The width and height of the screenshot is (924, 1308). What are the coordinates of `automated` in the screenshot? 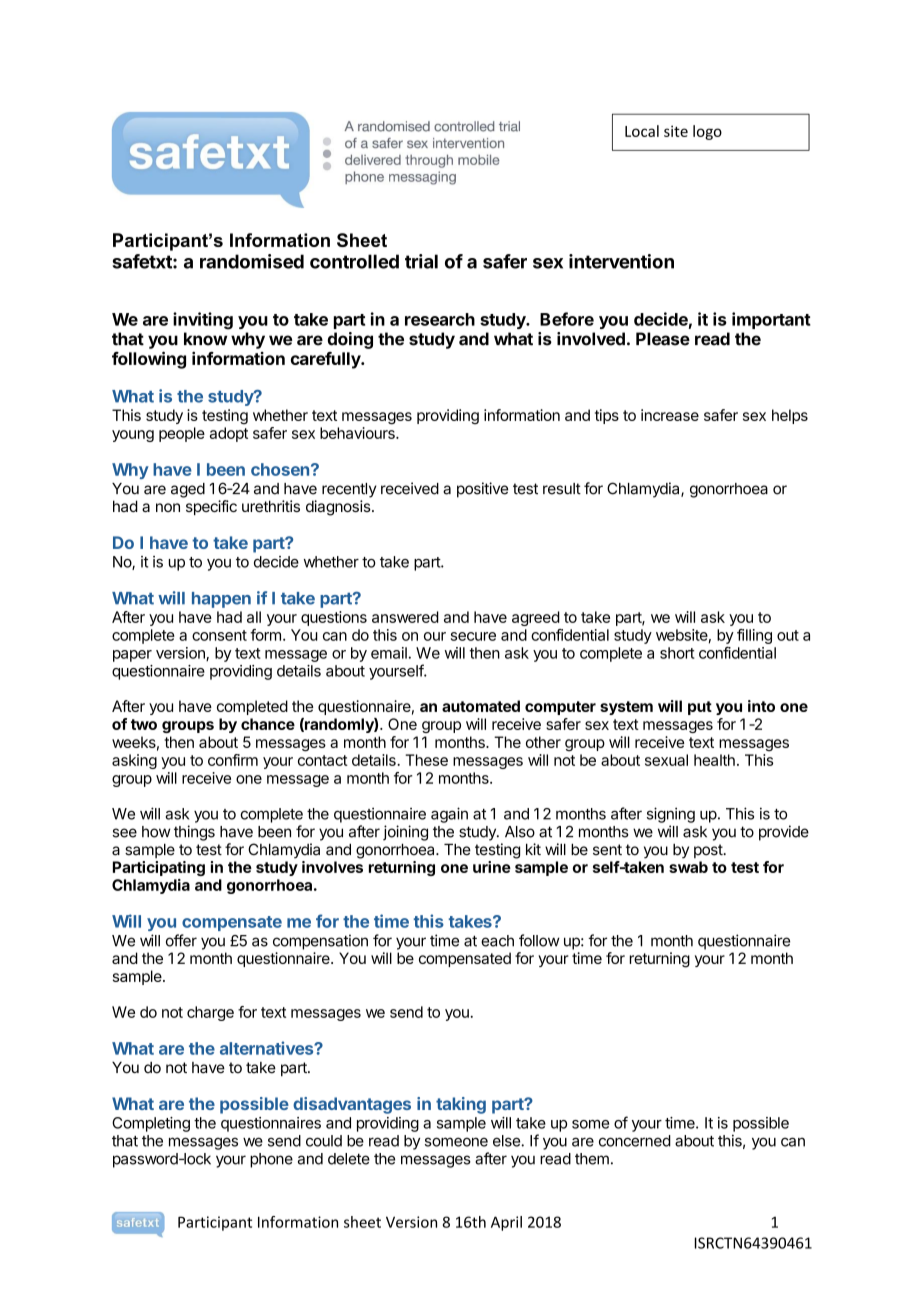 It's located at (481, 706).
